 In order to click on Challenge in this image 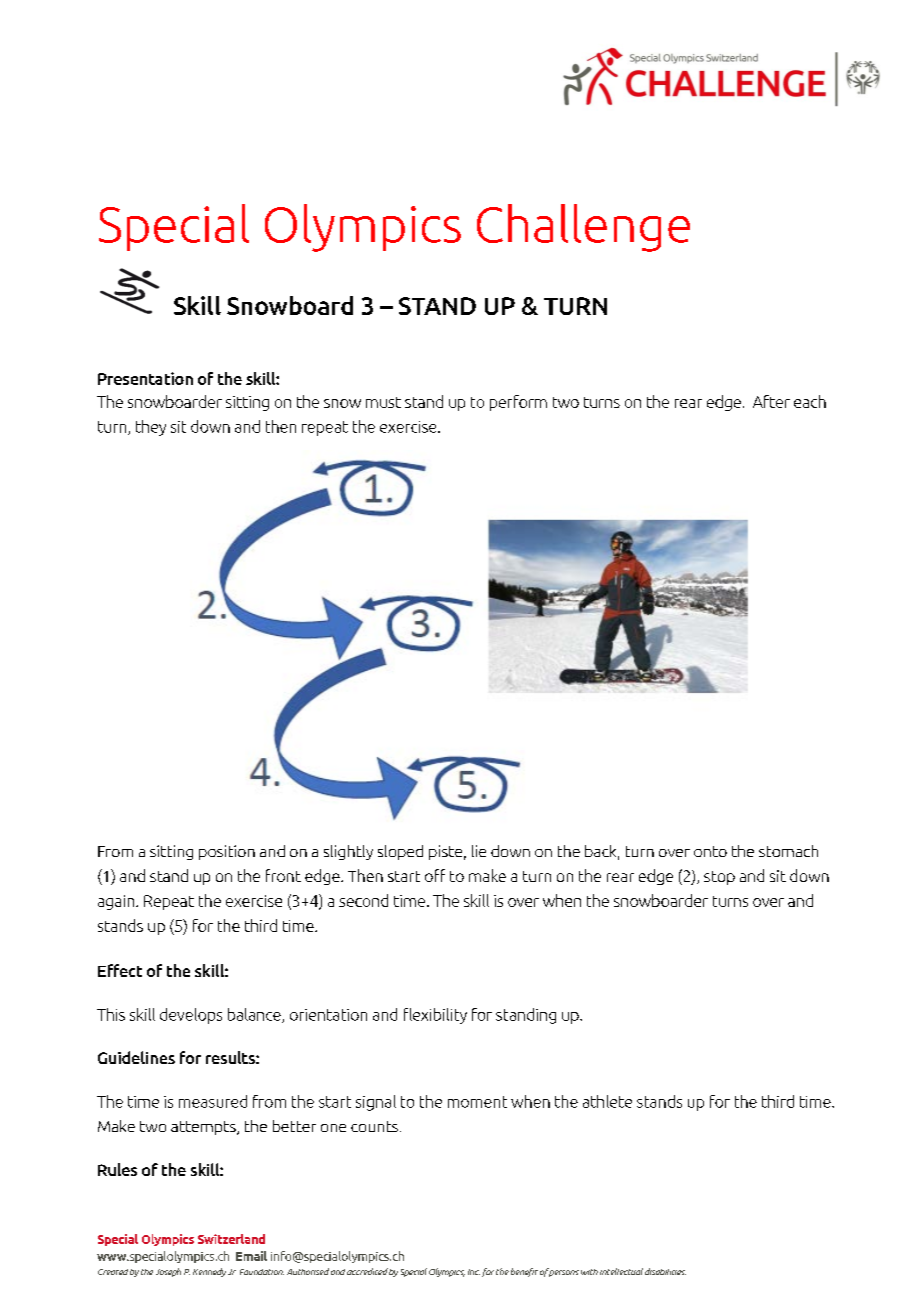, I will do `click(583, 228)`.
